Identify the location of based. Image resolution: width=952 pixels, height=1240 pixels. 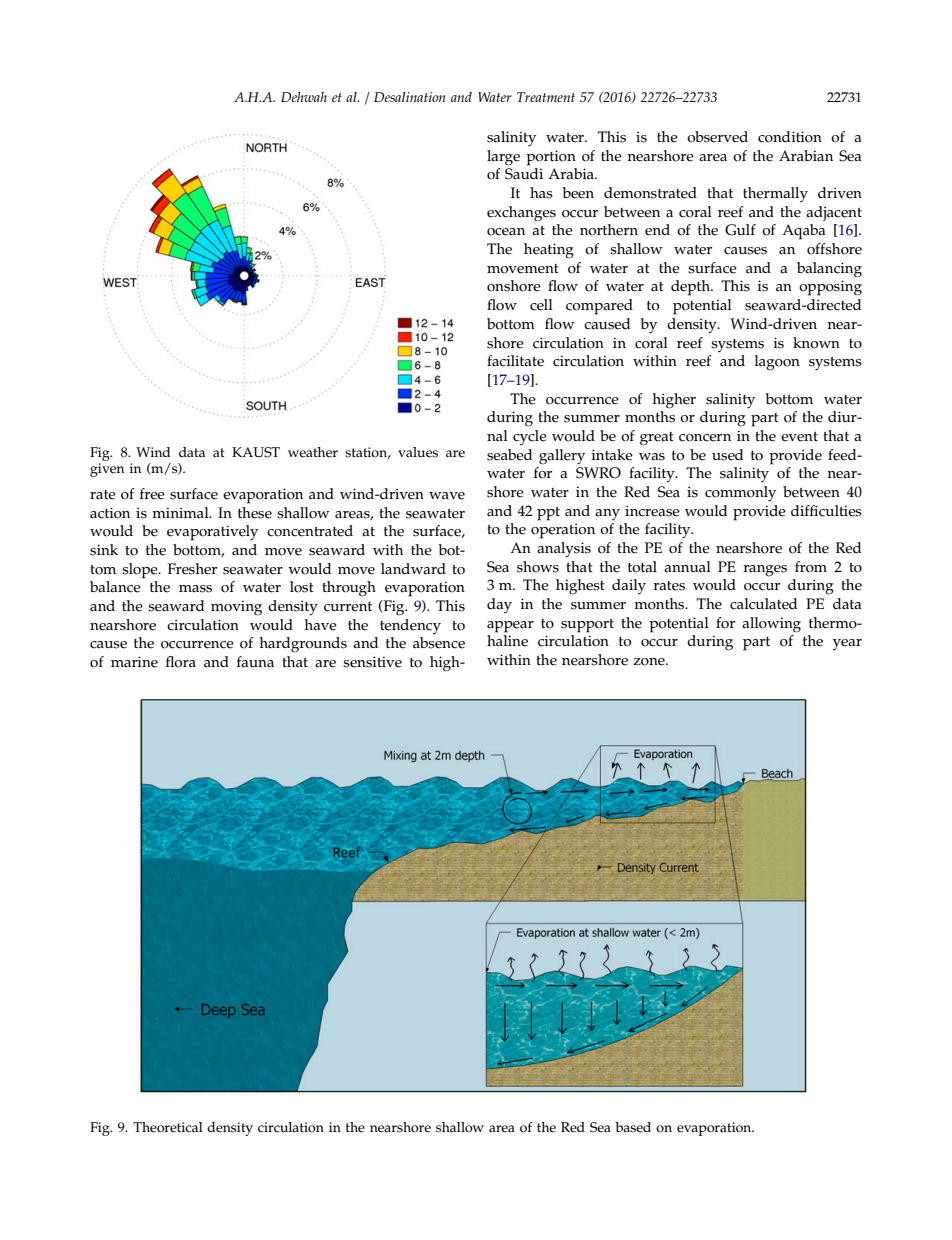
(633, 1127).
